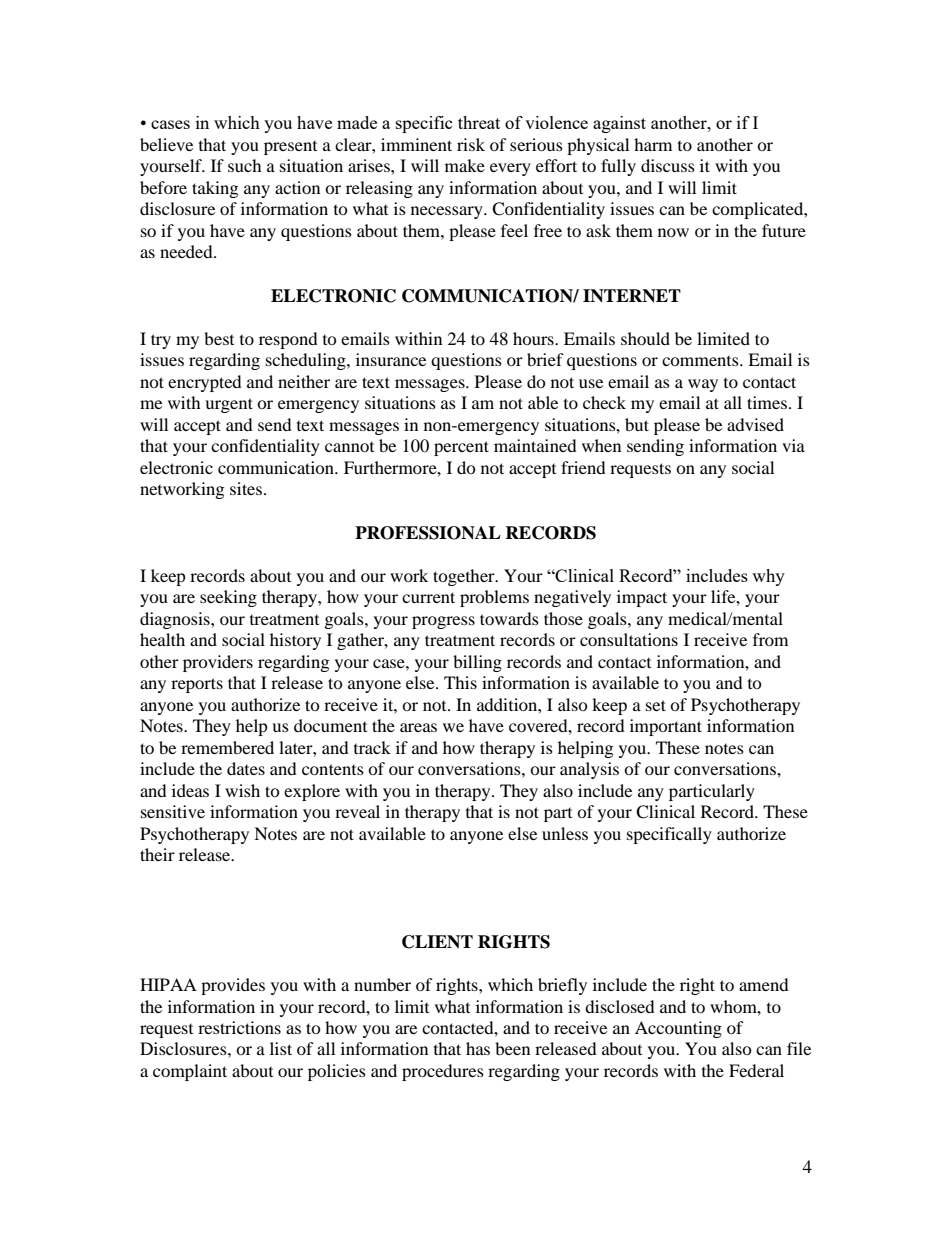 Image resolution: width=952 pixels, height=1233 pixels. What do you see at coordinates (494, 598) in the screenshot?
I see `problems` at bounding box center [494, 598].
